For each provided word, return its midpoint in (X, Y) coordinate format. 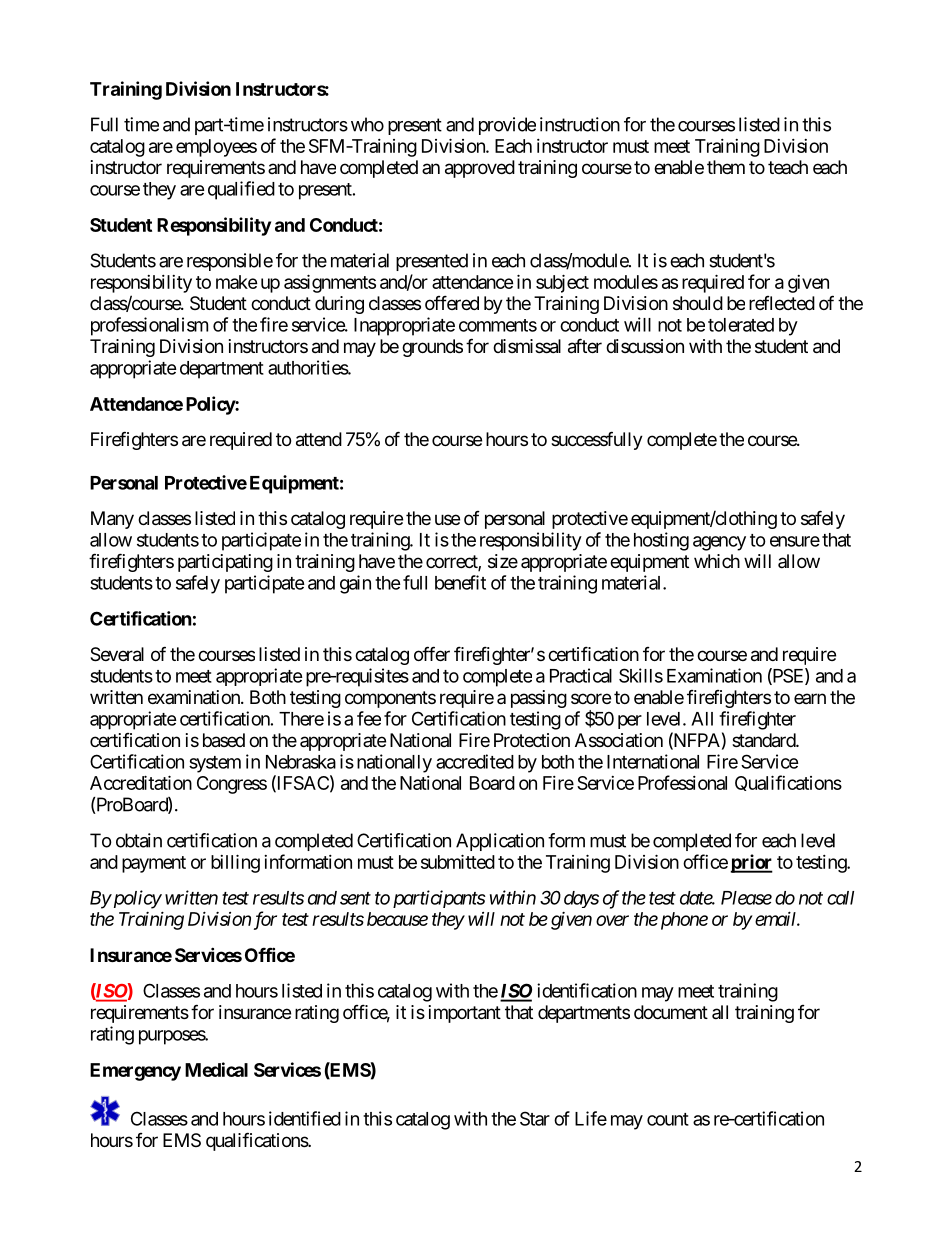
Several (117, 654)
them (726, 167)
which (717, 561)
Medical (216, 1069)
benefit (460, 582)
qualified (241, 190)
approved (480, 169)
